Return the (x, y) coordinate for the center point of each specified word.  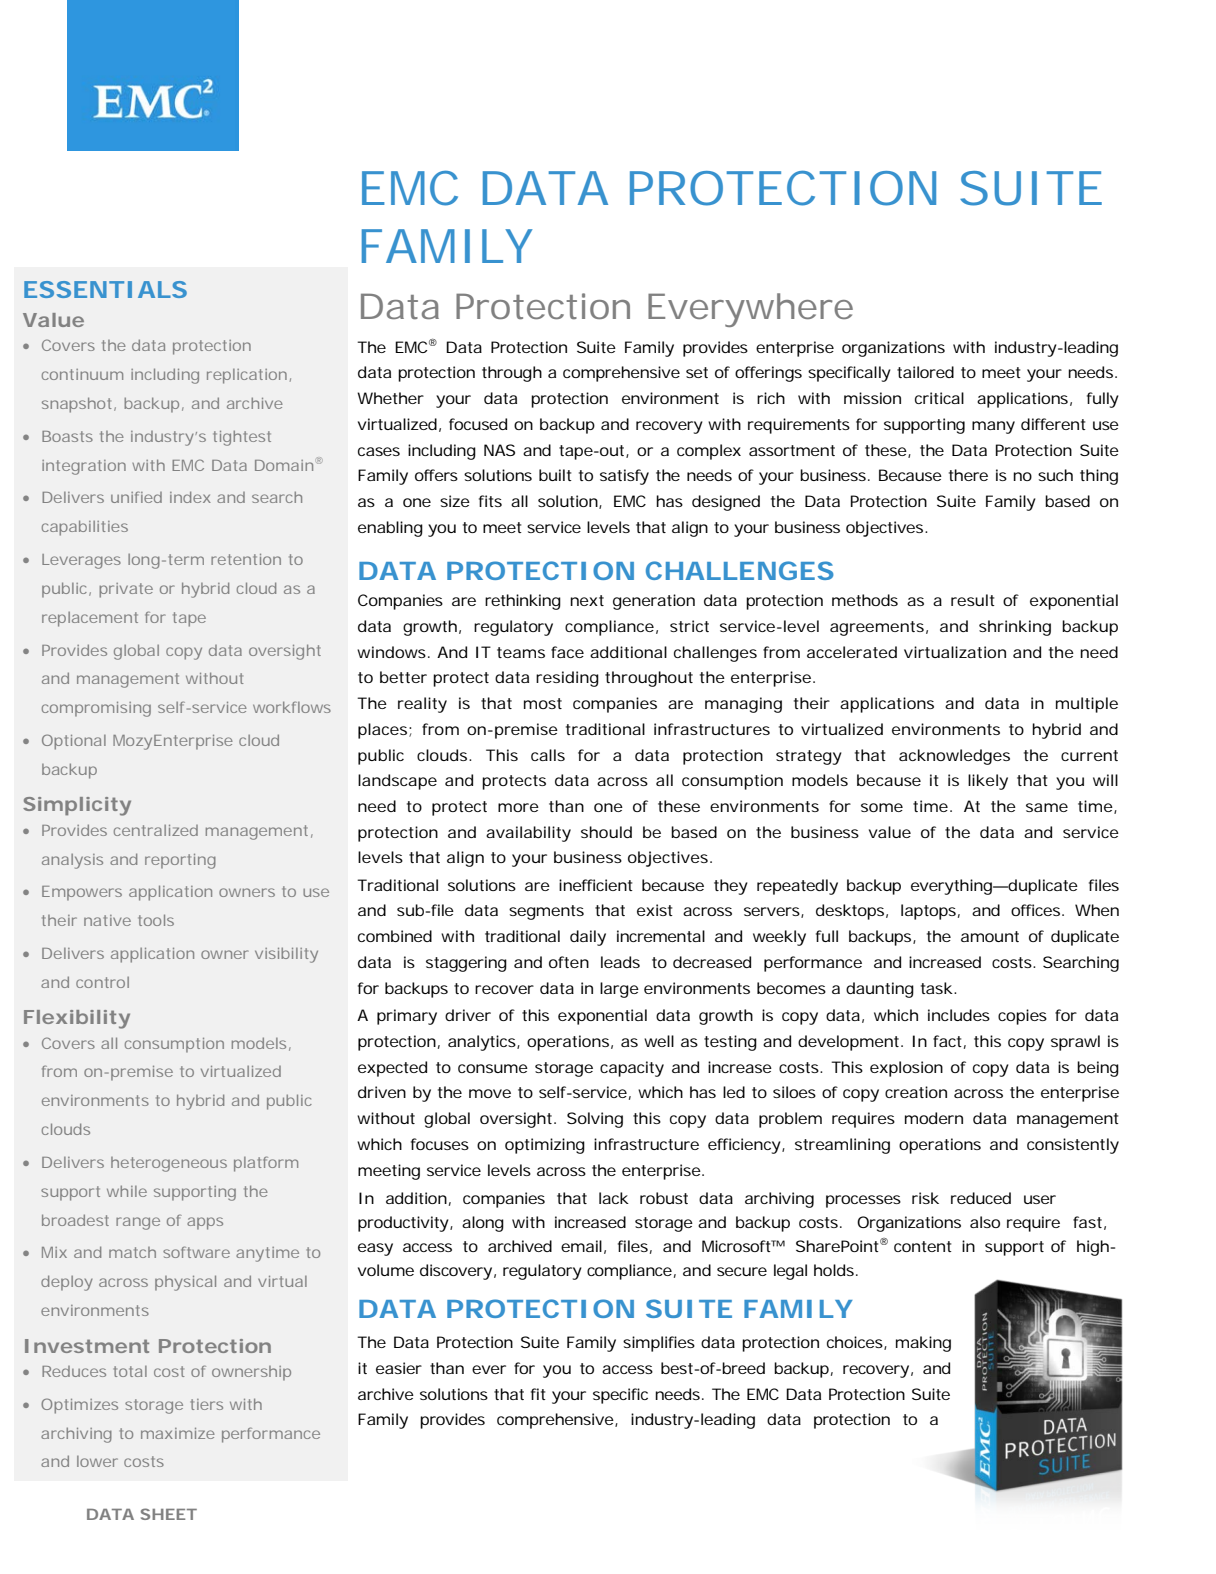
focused (478, 424)
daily (588, 938)
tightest (242, 438)
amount (990, 936)
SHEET (168, 1514)
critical (939, 398)
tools (156, 920)
